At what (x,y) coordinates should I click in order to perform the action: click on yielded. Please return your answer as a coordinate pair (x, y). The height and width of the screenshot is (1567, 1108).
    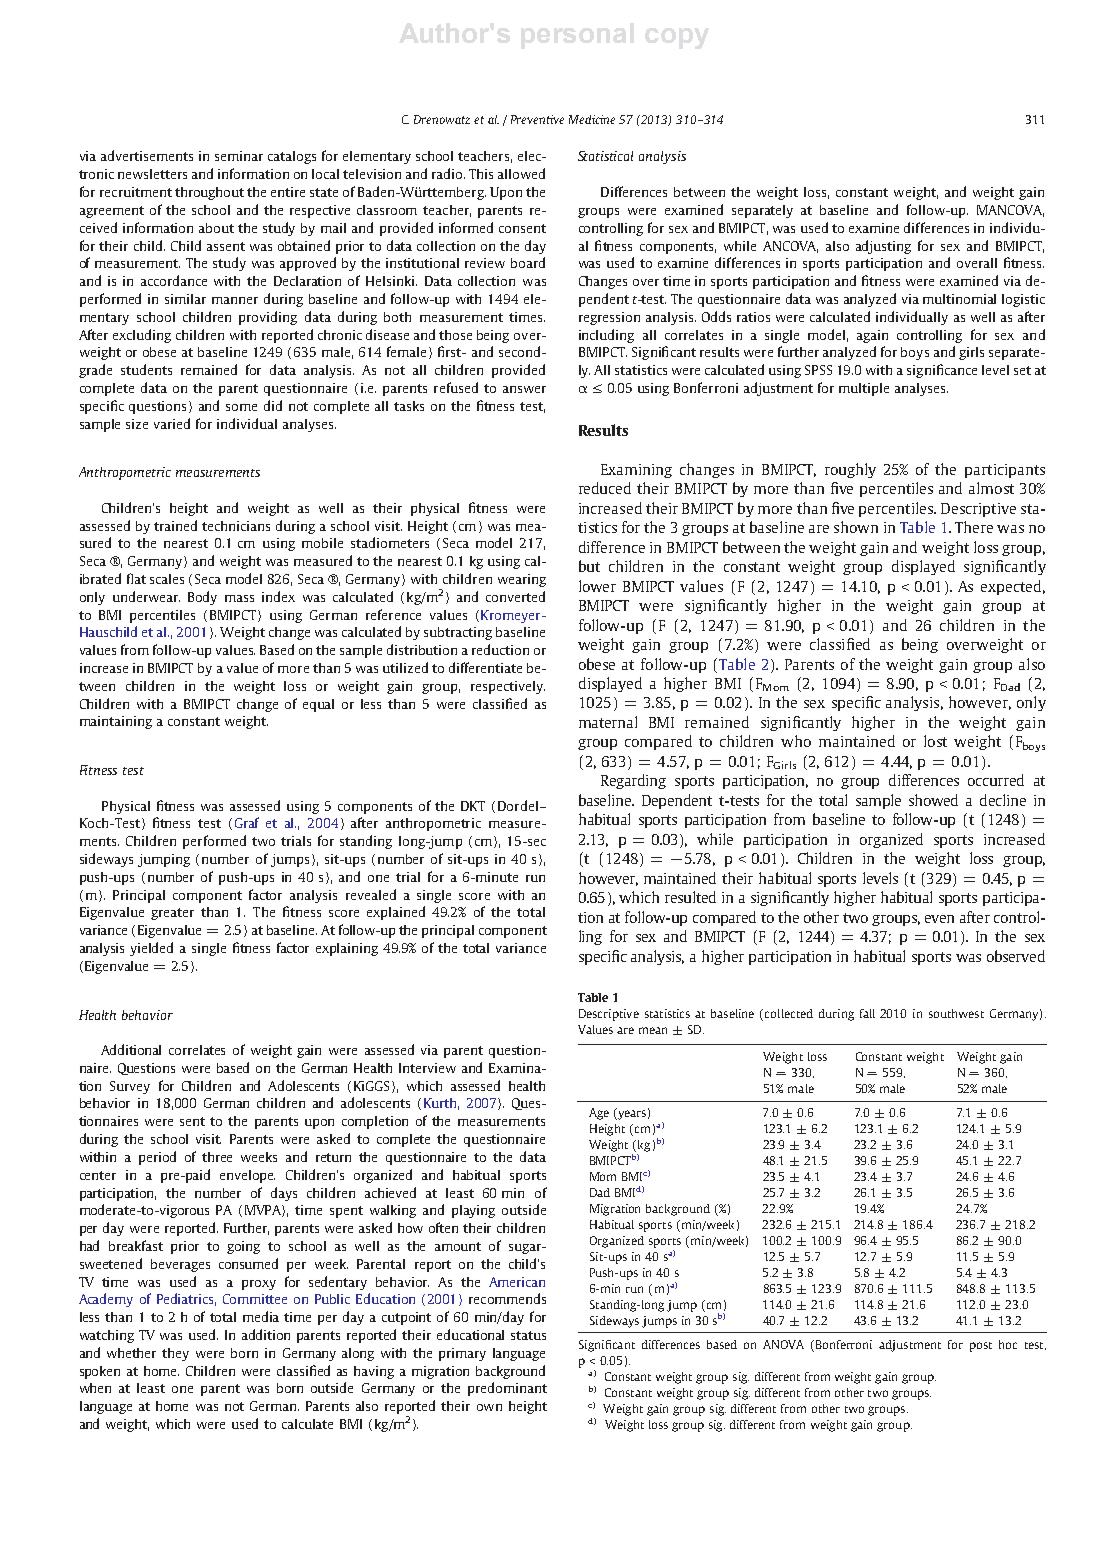
    Looking at the image, I should click on (151, 949).
